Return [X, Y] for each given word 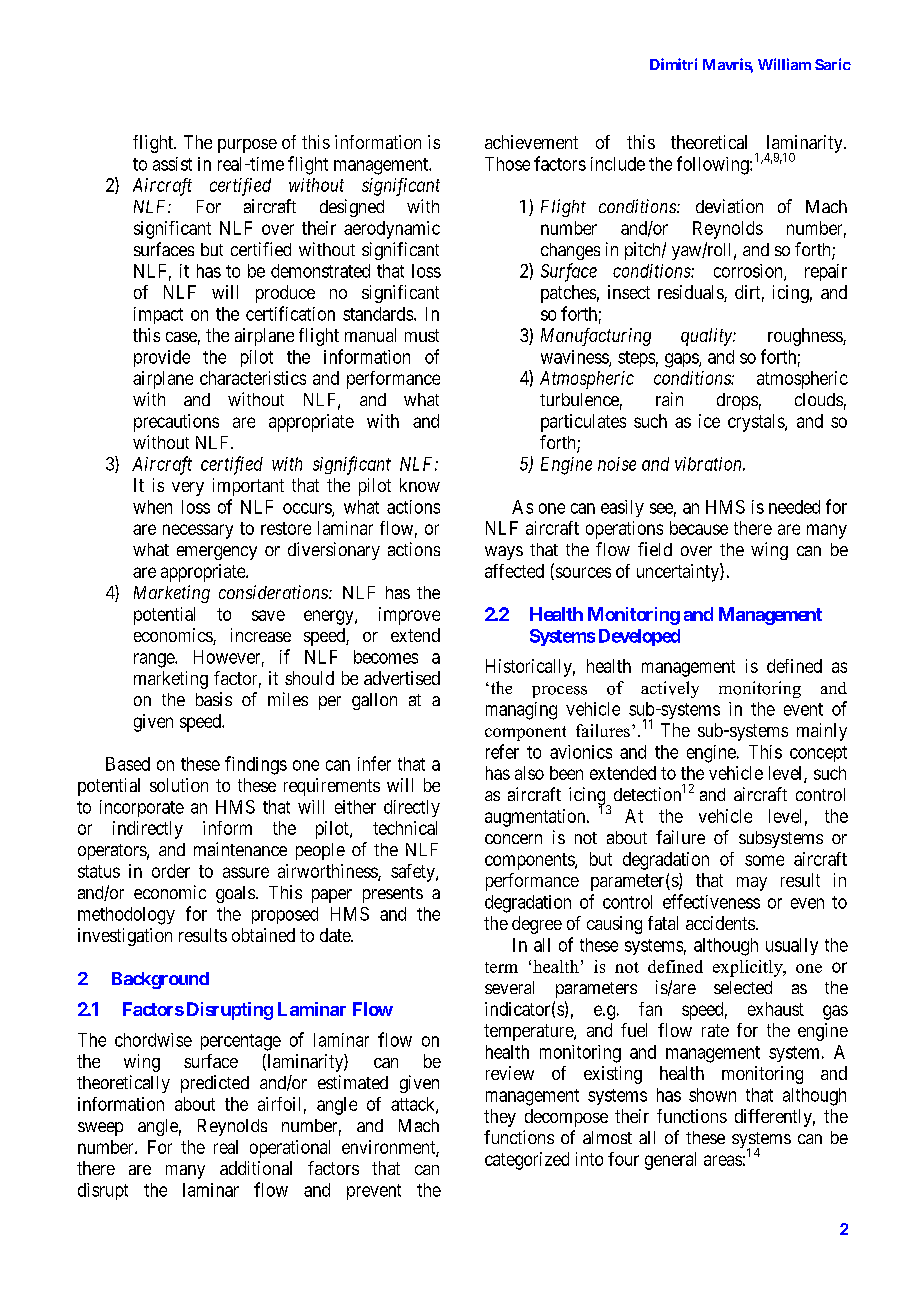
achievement [531, 142]
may [752, 884]
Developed [639, 637]
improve [409, 616]
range [155, 660]
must [422, 335]
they [500, 1118]
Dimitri [673, 64]
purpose [247, 146]
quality [707, 337]
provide [162, 358]
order [171, 871]
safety [414, 873]
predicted [215, 1084]
